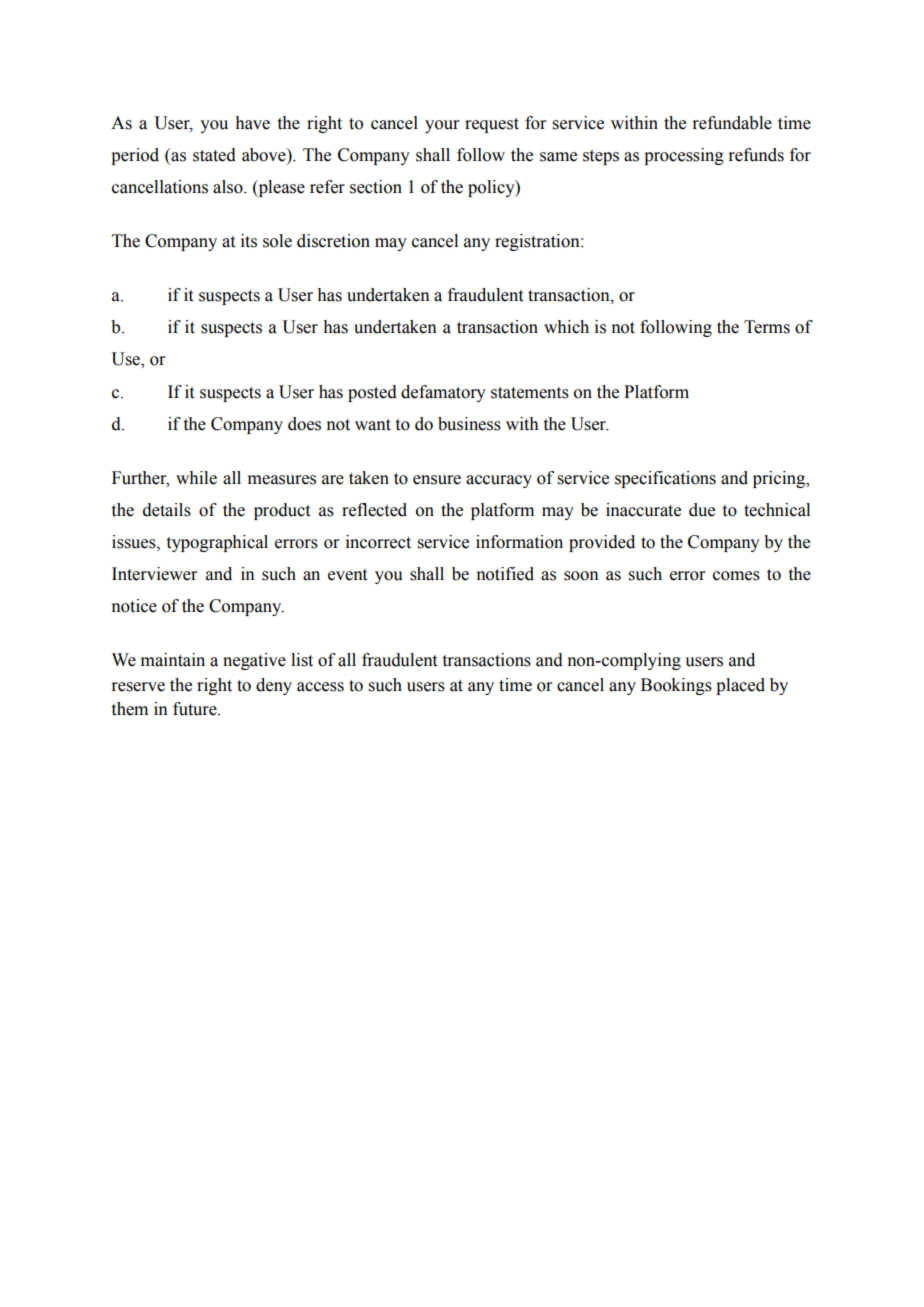 Image resolution: width=924 pixels, height=1307 pixels. Describe the element at coordinates (196, 709) in the screenshot. I see `future` at that location.
